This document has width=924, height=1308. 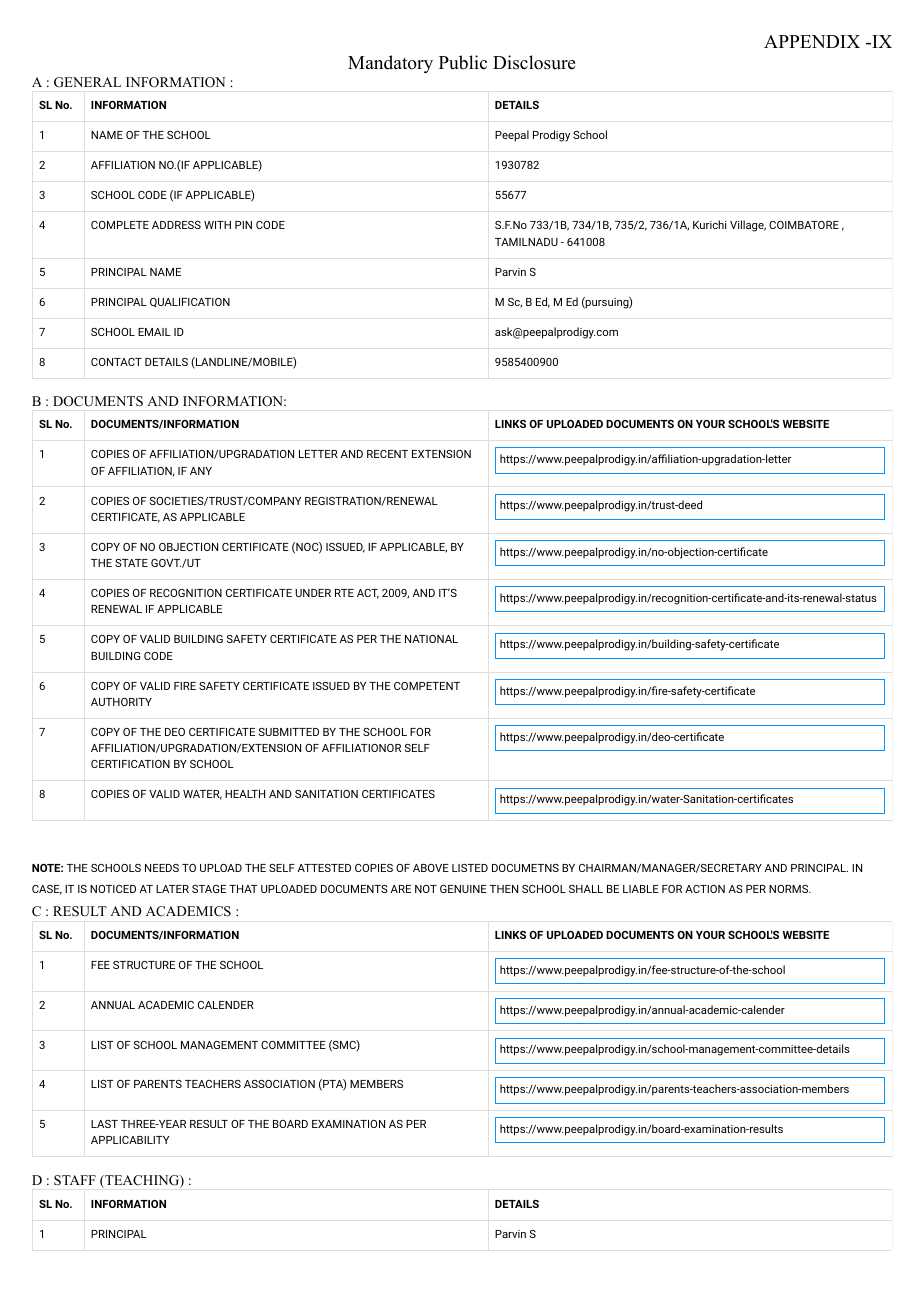 I want to click on NATIONAL, so click(x=431, y=639).
